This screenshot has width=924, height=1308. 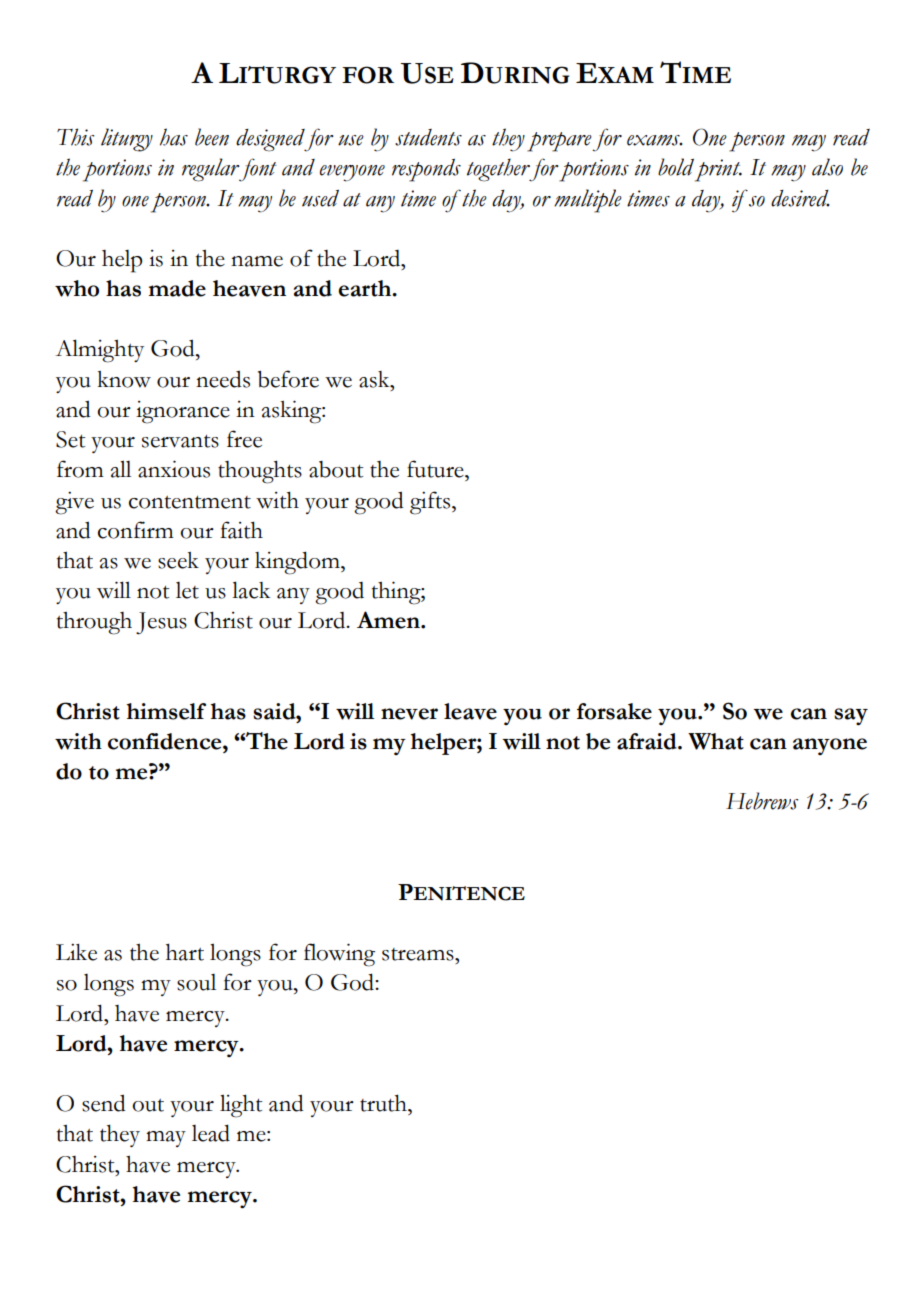 What do you see at coordinates (389, 620) in the screenshot?
I see `Amen` at bounding box center [389, 620].
